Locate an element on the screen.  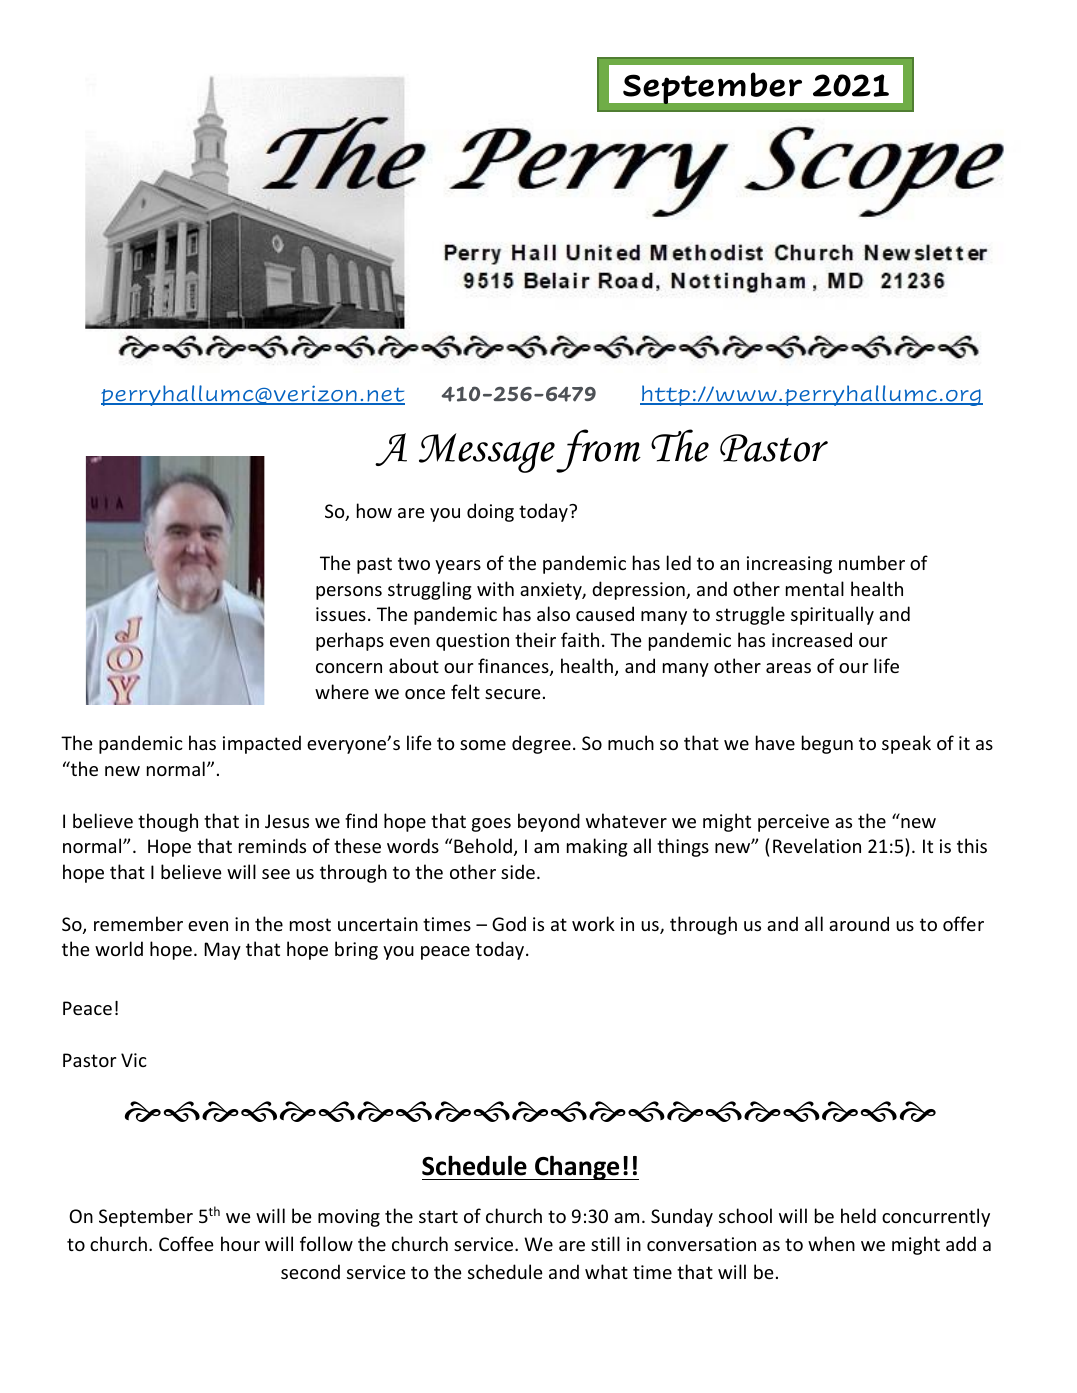
number is located at coordinates (872, 562).
